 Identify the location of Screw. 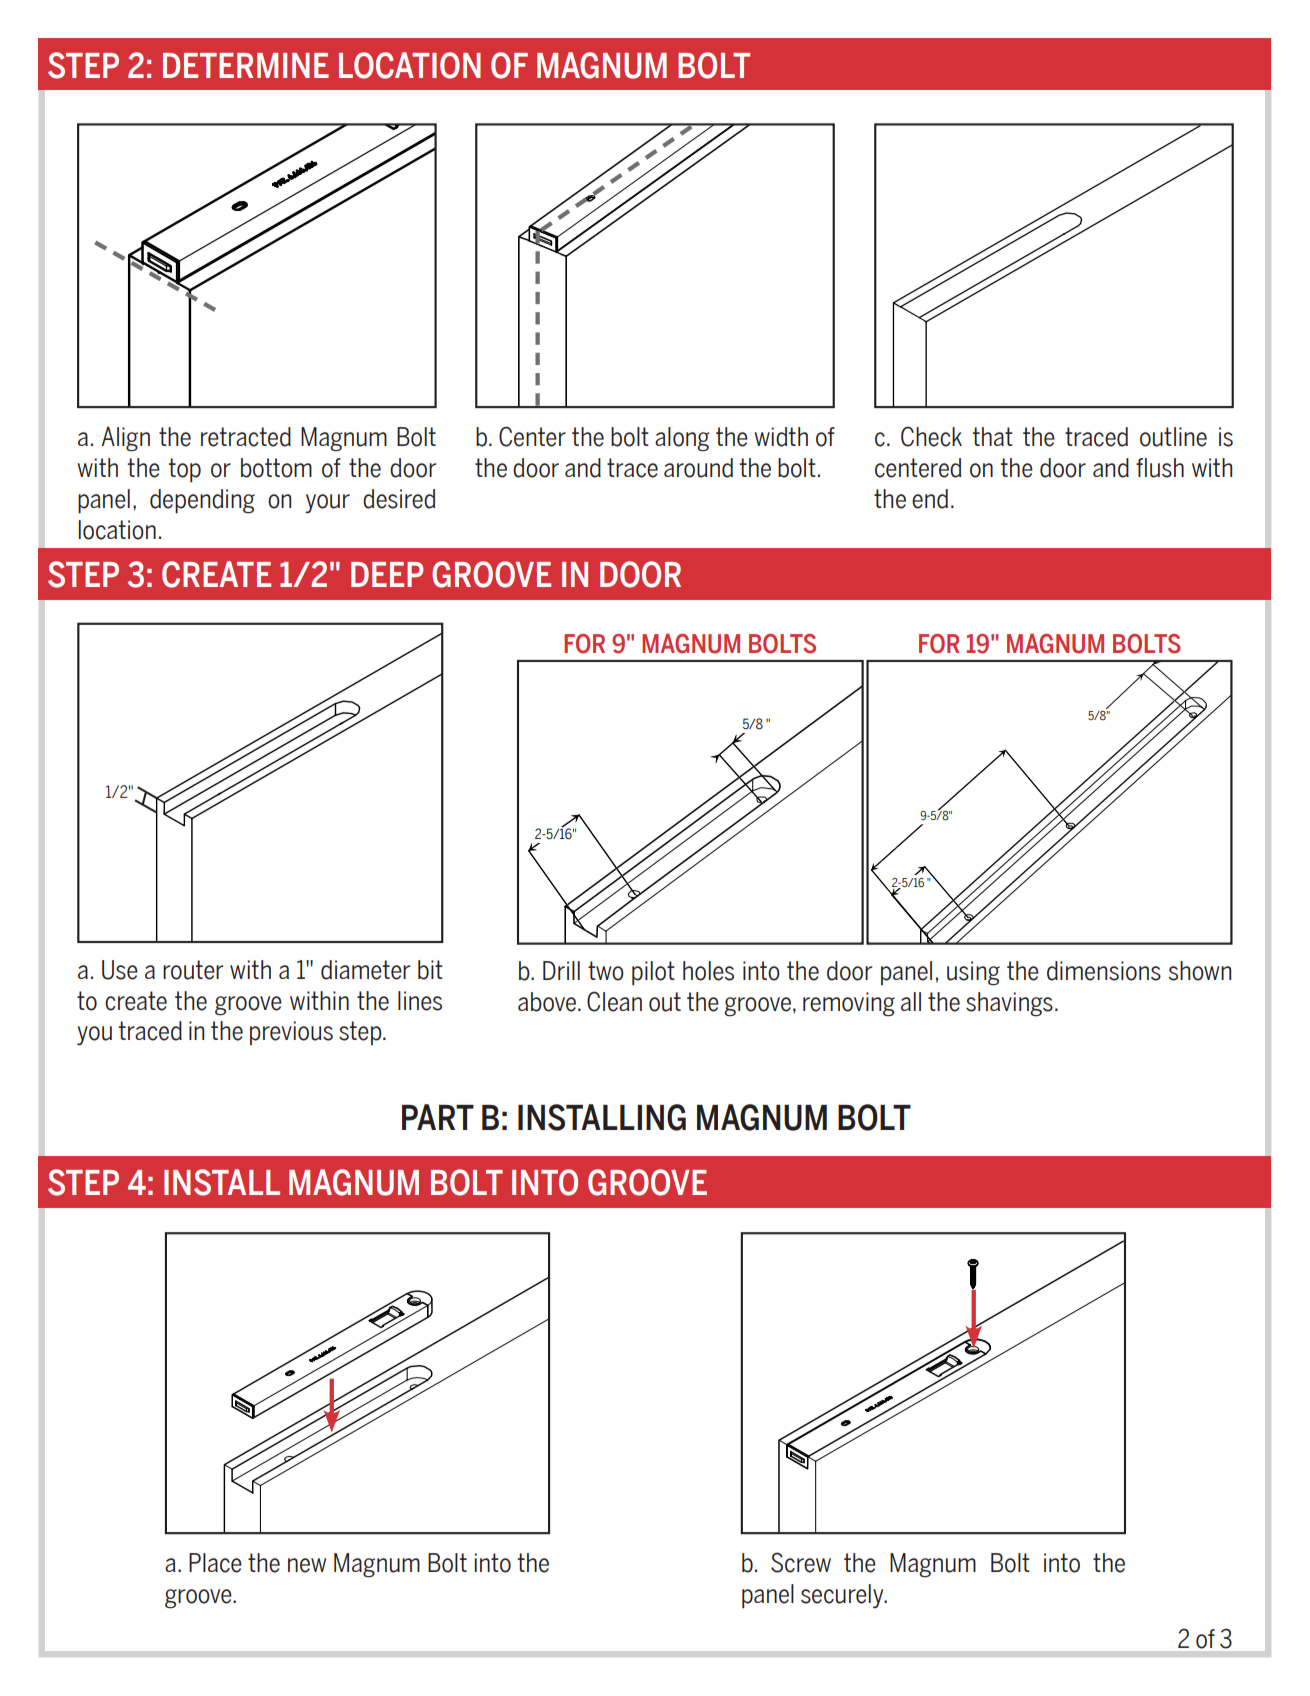
(801, 1562).
